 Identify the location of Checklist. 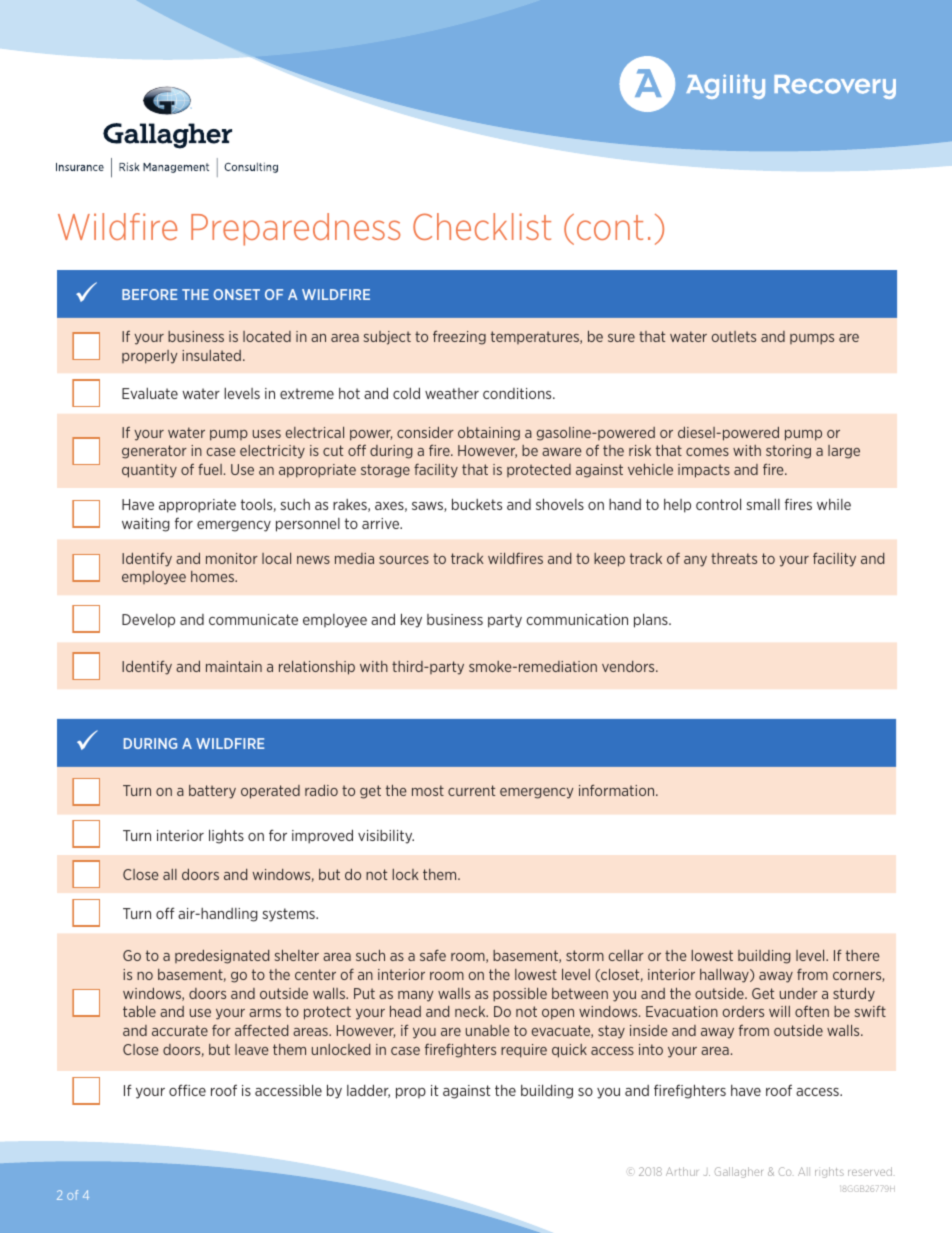
(482, 226).
